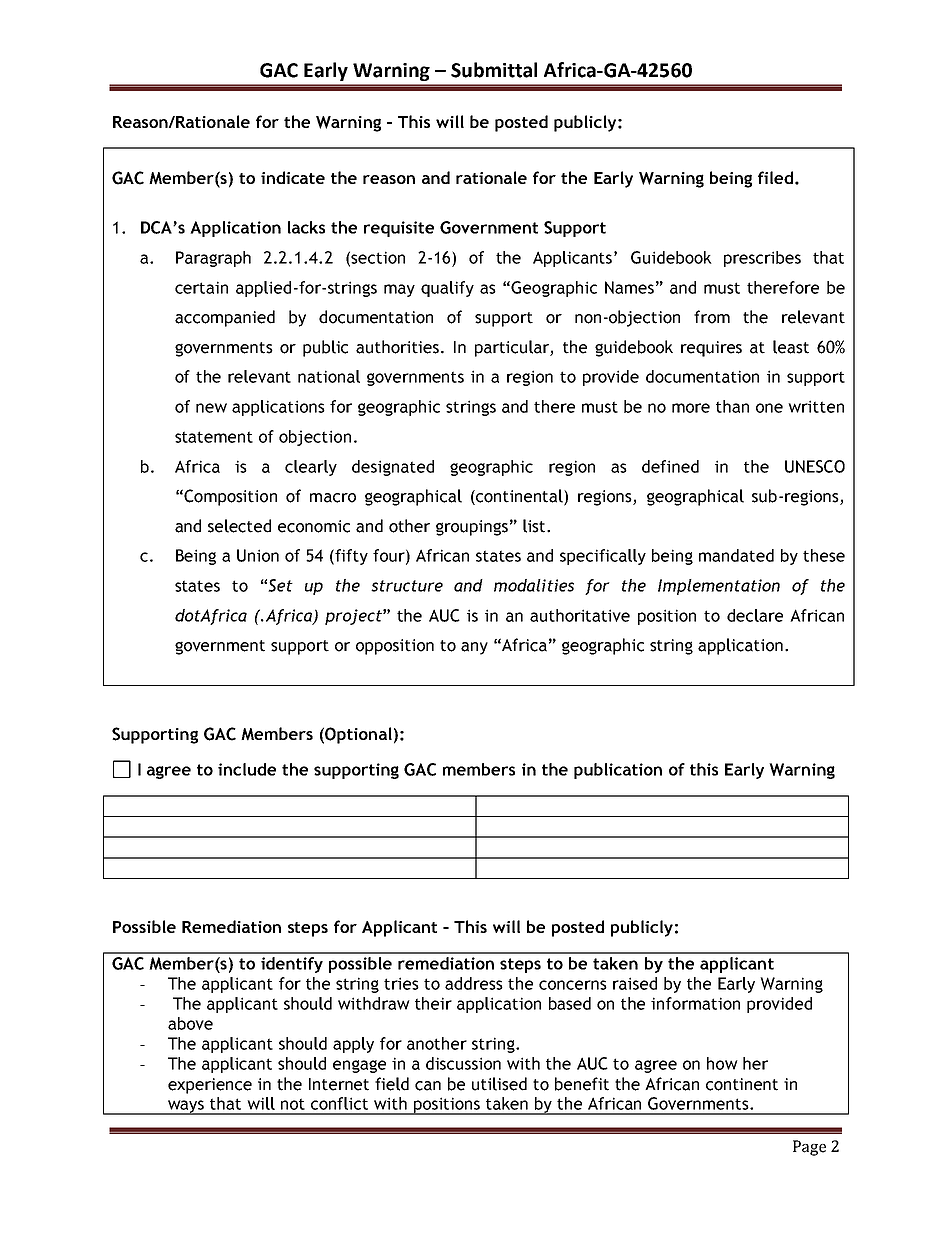 This screenshot has height=1233, width=952. I want to click on utilised, so click(499, 1084).
